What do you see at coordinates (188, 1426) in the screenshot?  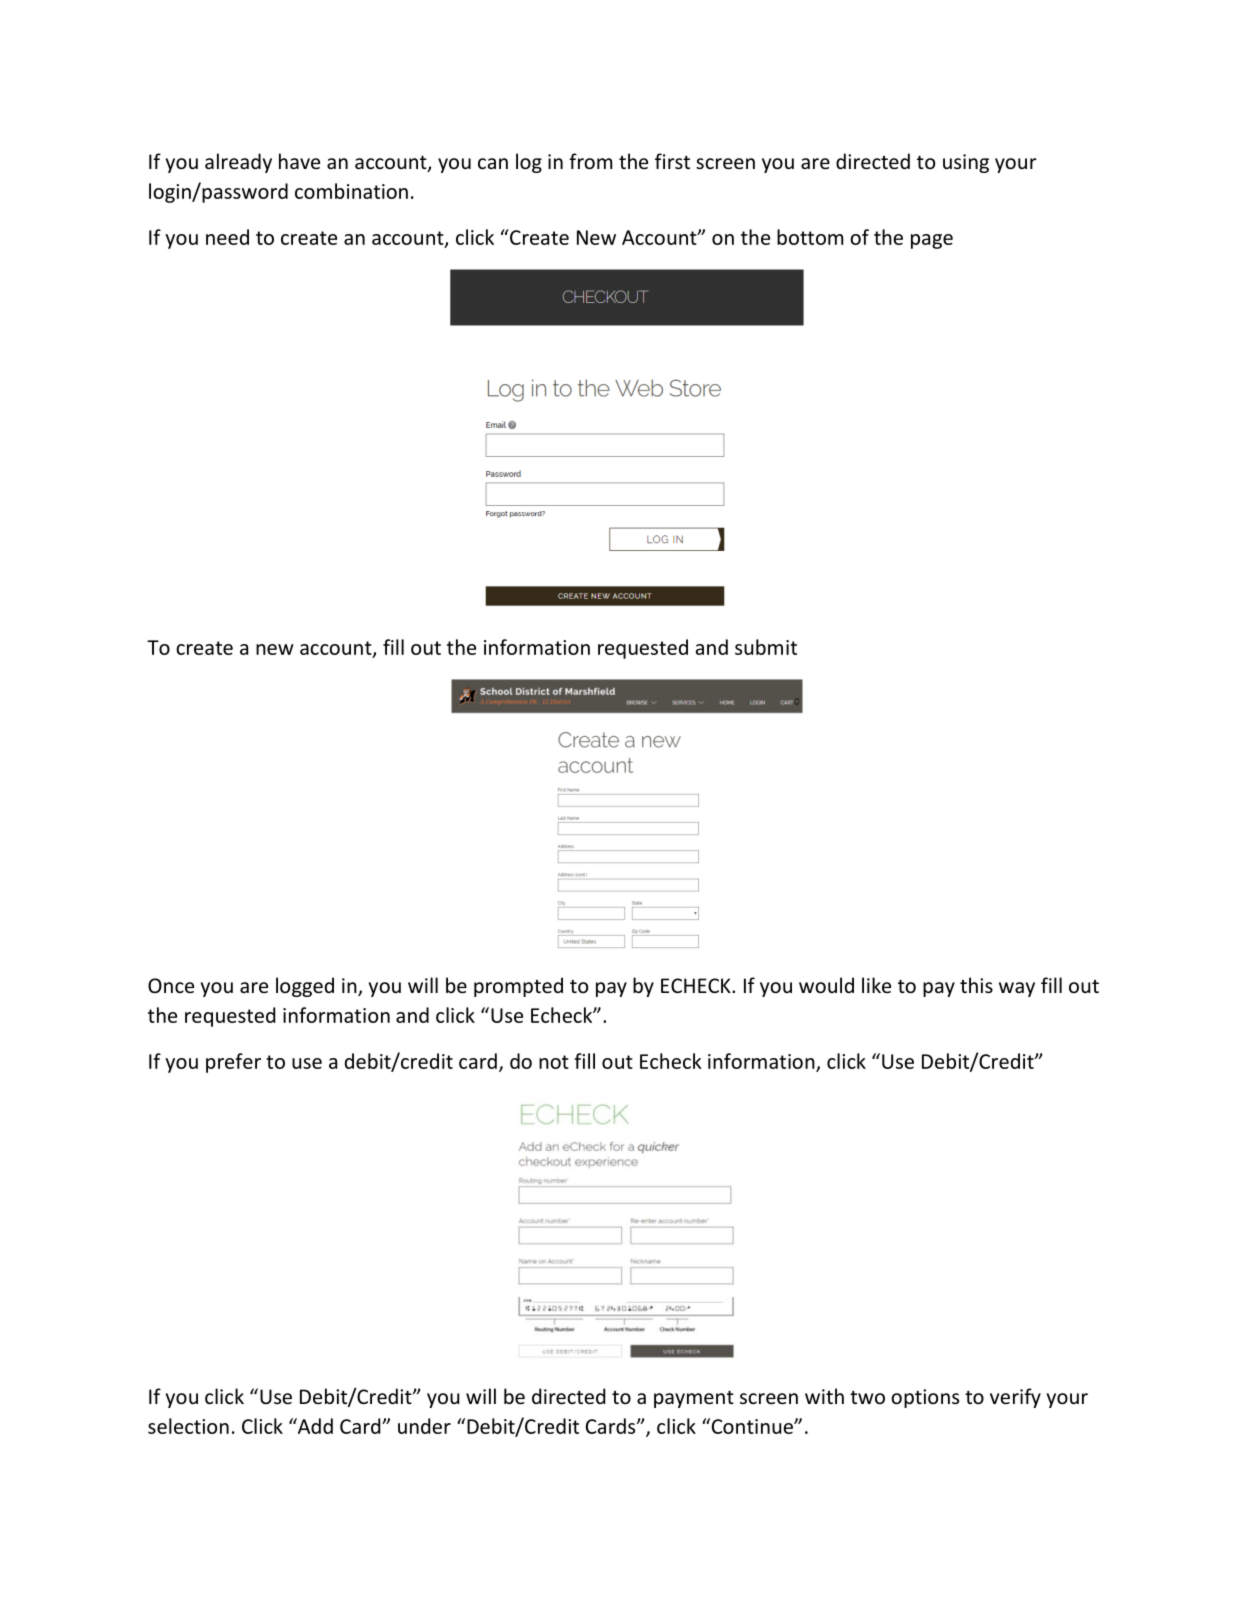 I see `selection` at bounding box center [188, 1426].
